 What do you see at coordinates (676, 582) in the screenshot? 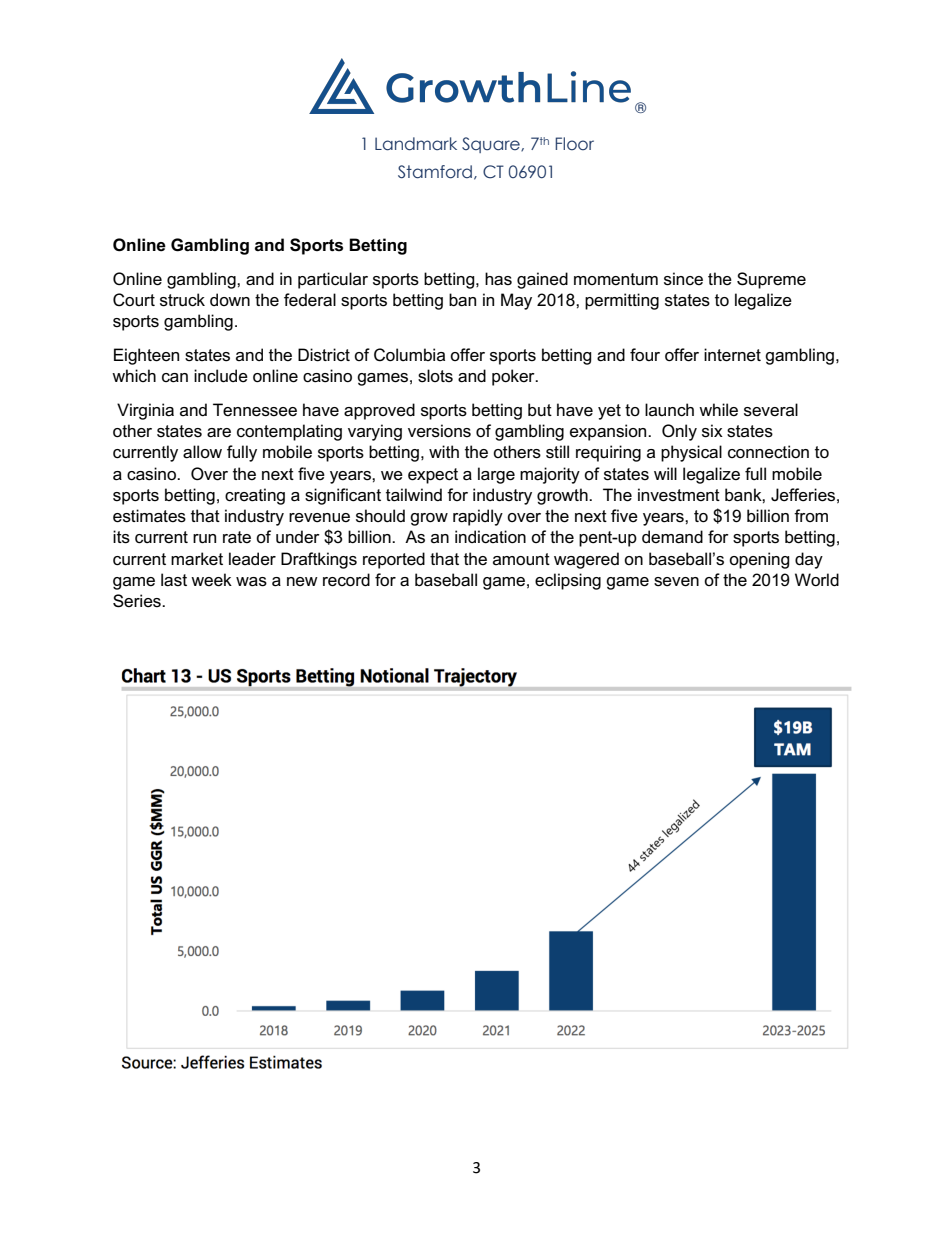
I see `seven` at bounding box center [676, 582].
